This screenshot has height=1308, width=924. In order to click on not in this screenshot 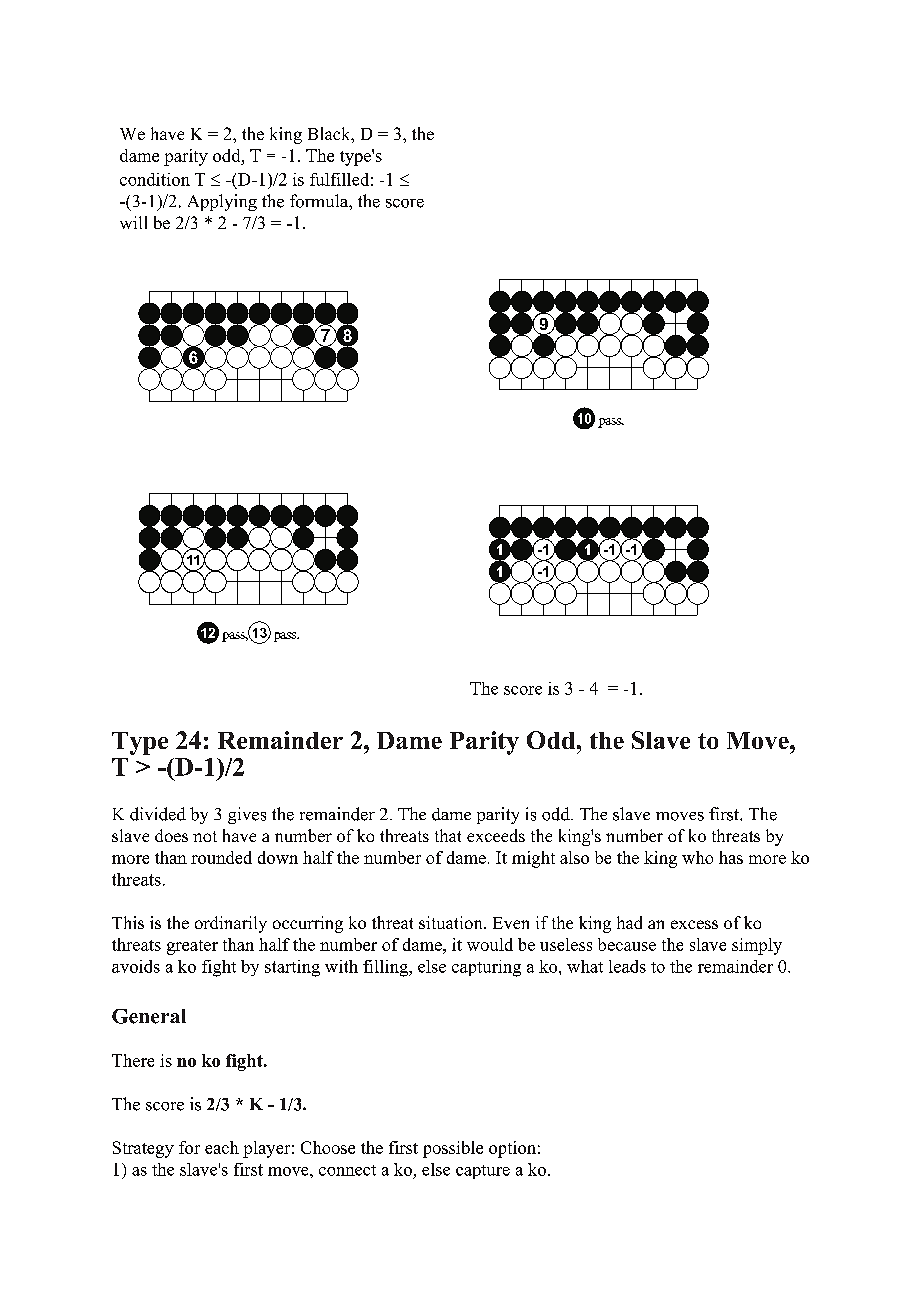, I will do `click(205, 836)`.
